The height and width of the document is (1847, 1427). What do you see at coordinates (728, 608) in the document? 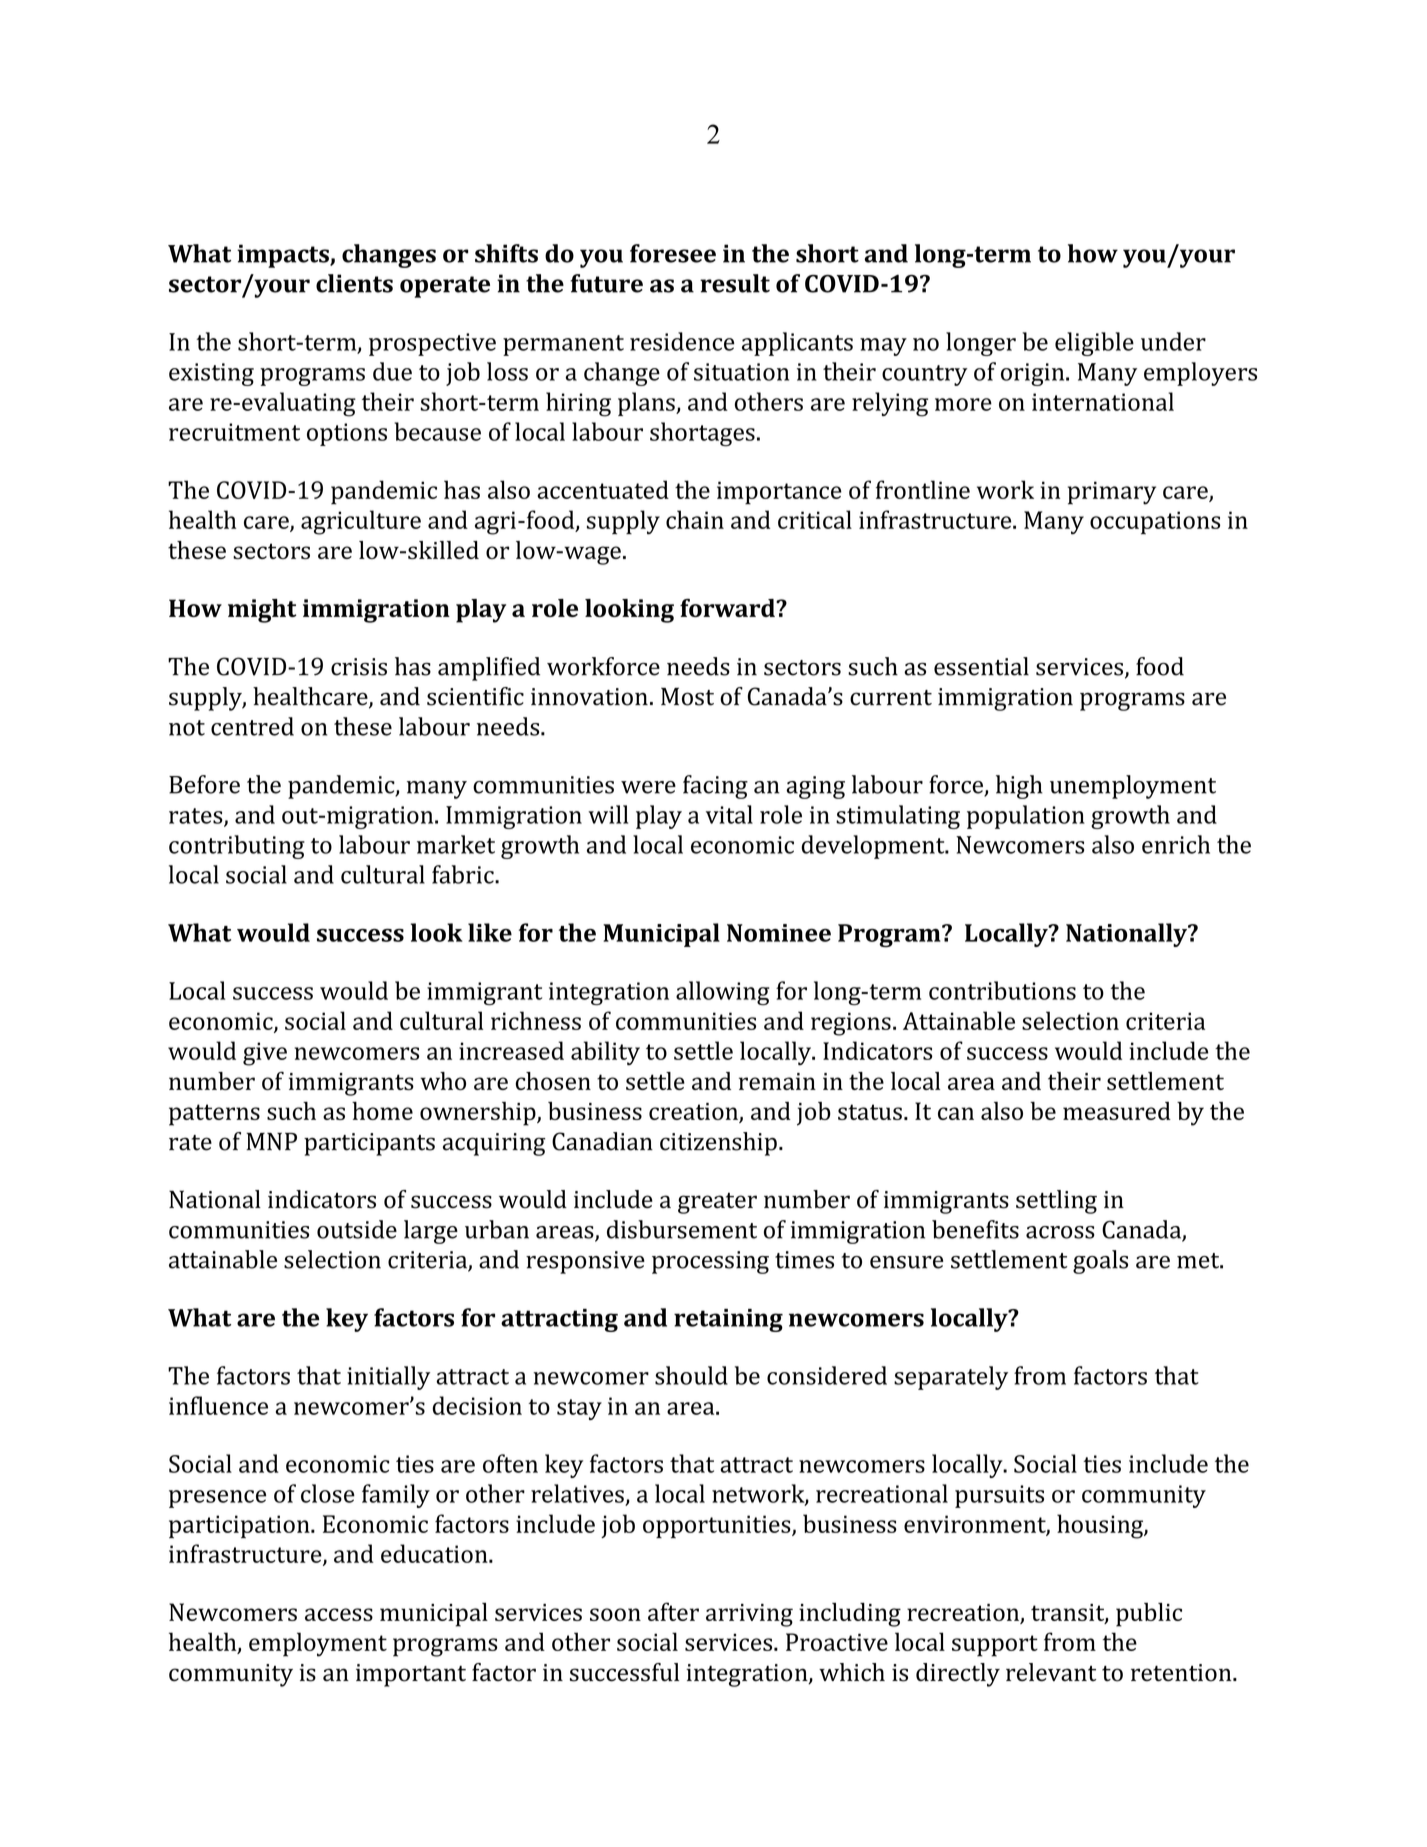
I see `forward` at bounding box center [728, 608].
